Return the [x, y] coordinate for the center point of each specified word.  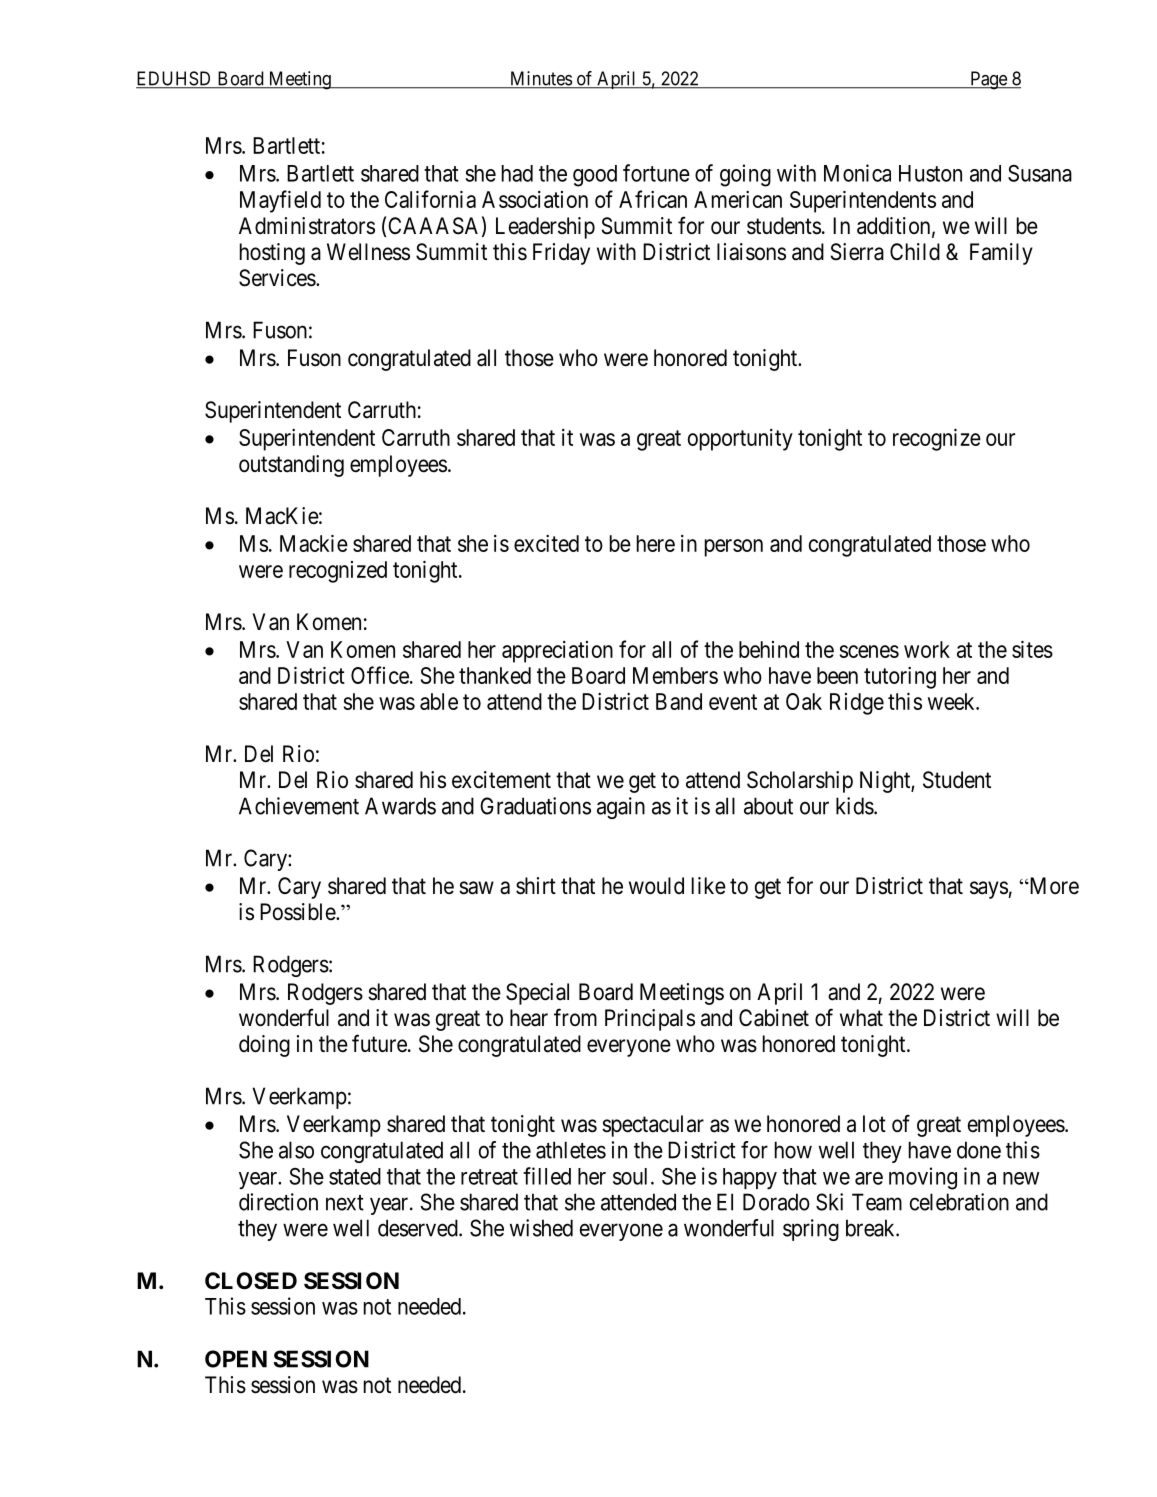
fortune [656, 173]
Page [988, 80]
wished [541, 1228]
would [656, 886]
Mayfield [280, 201]
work [927, 649]
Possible [298, 912]
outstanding [291, 466]
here [656, 543]
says [989, 890]
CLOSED [251, 1281]
